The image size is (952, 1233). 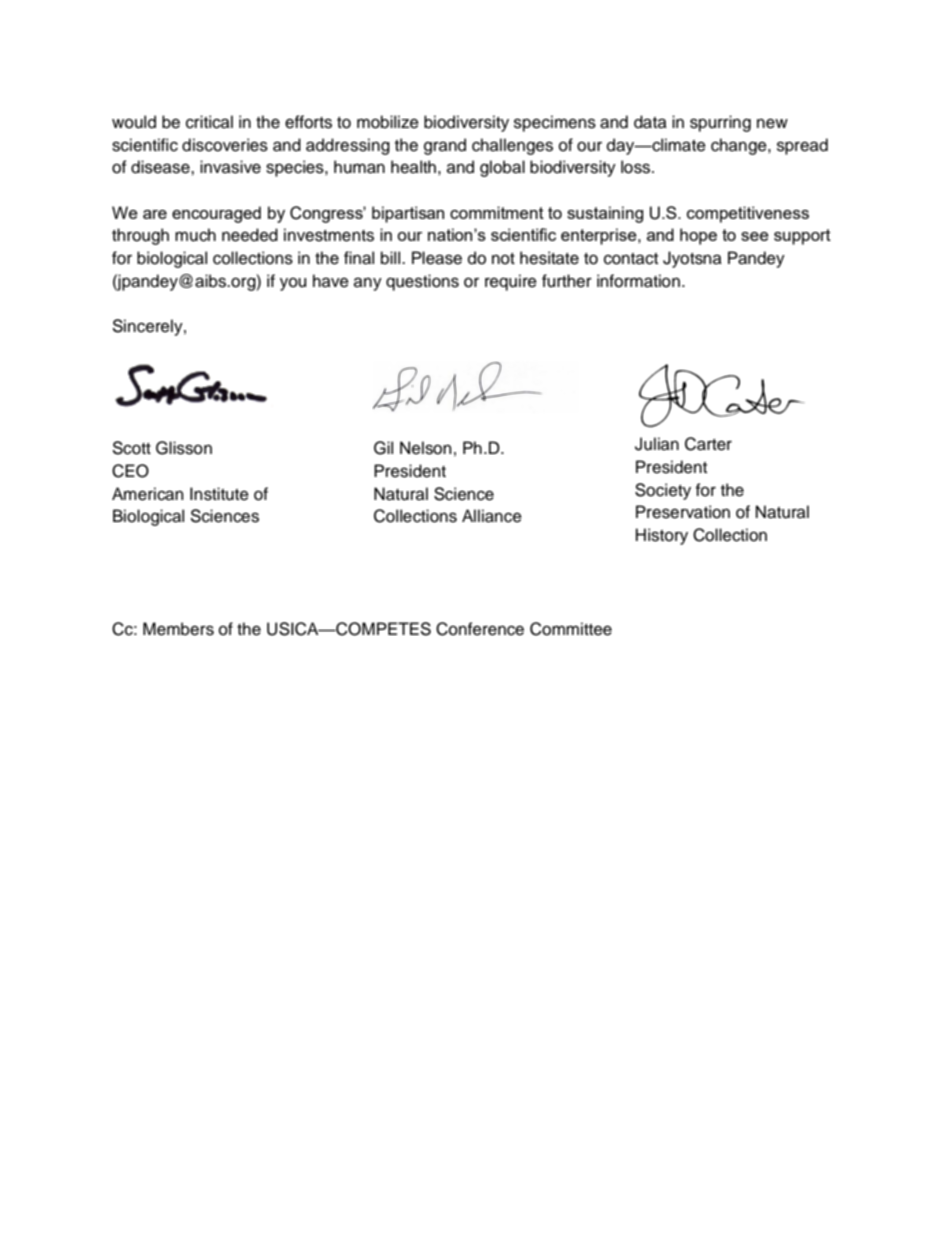 What do you see at coordinates (663, 491) in the document?
I see `Society` at bounding box center [663, 491].
